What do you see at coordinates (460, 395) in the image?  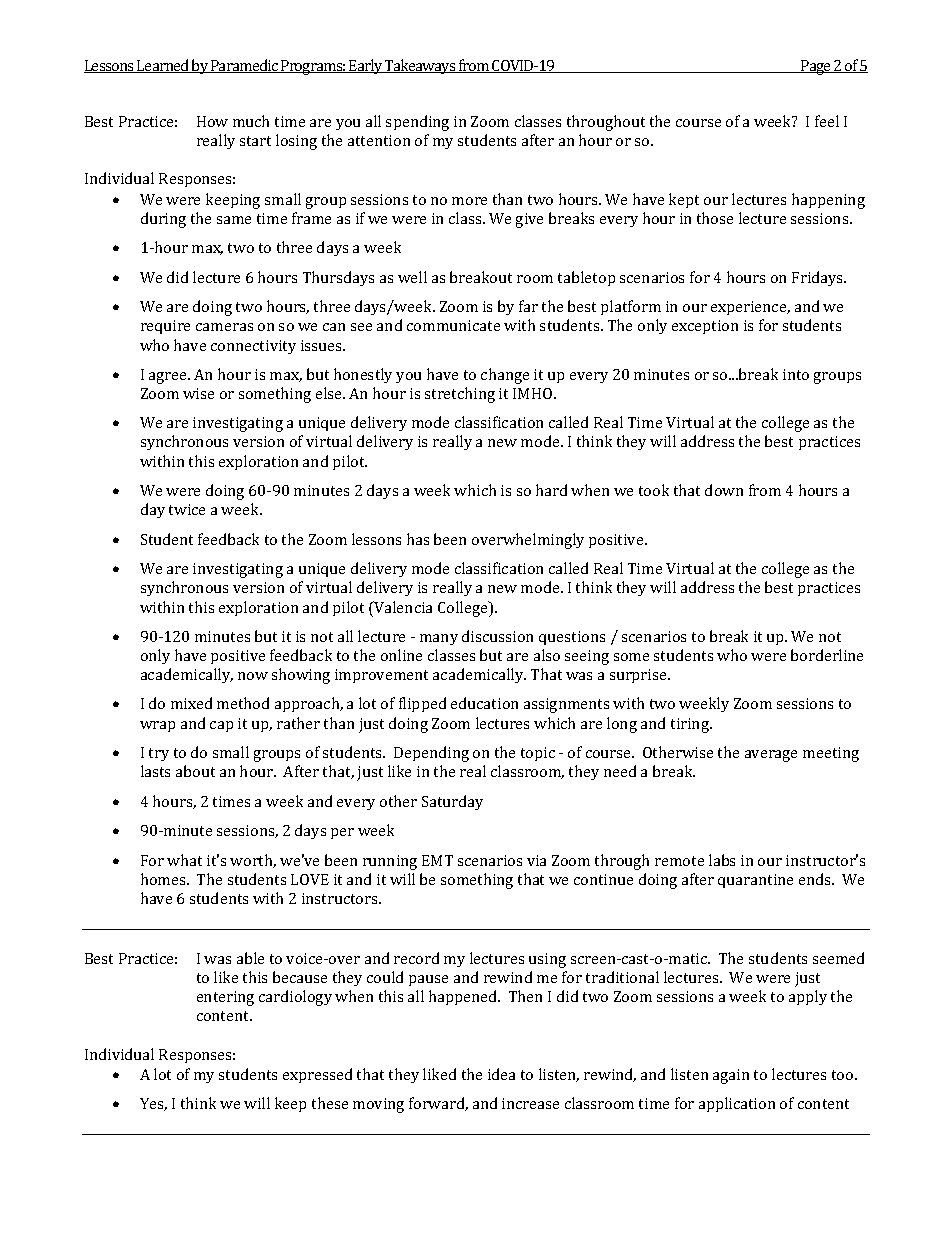 I see `stretching` at bounding box center [460, 395].
